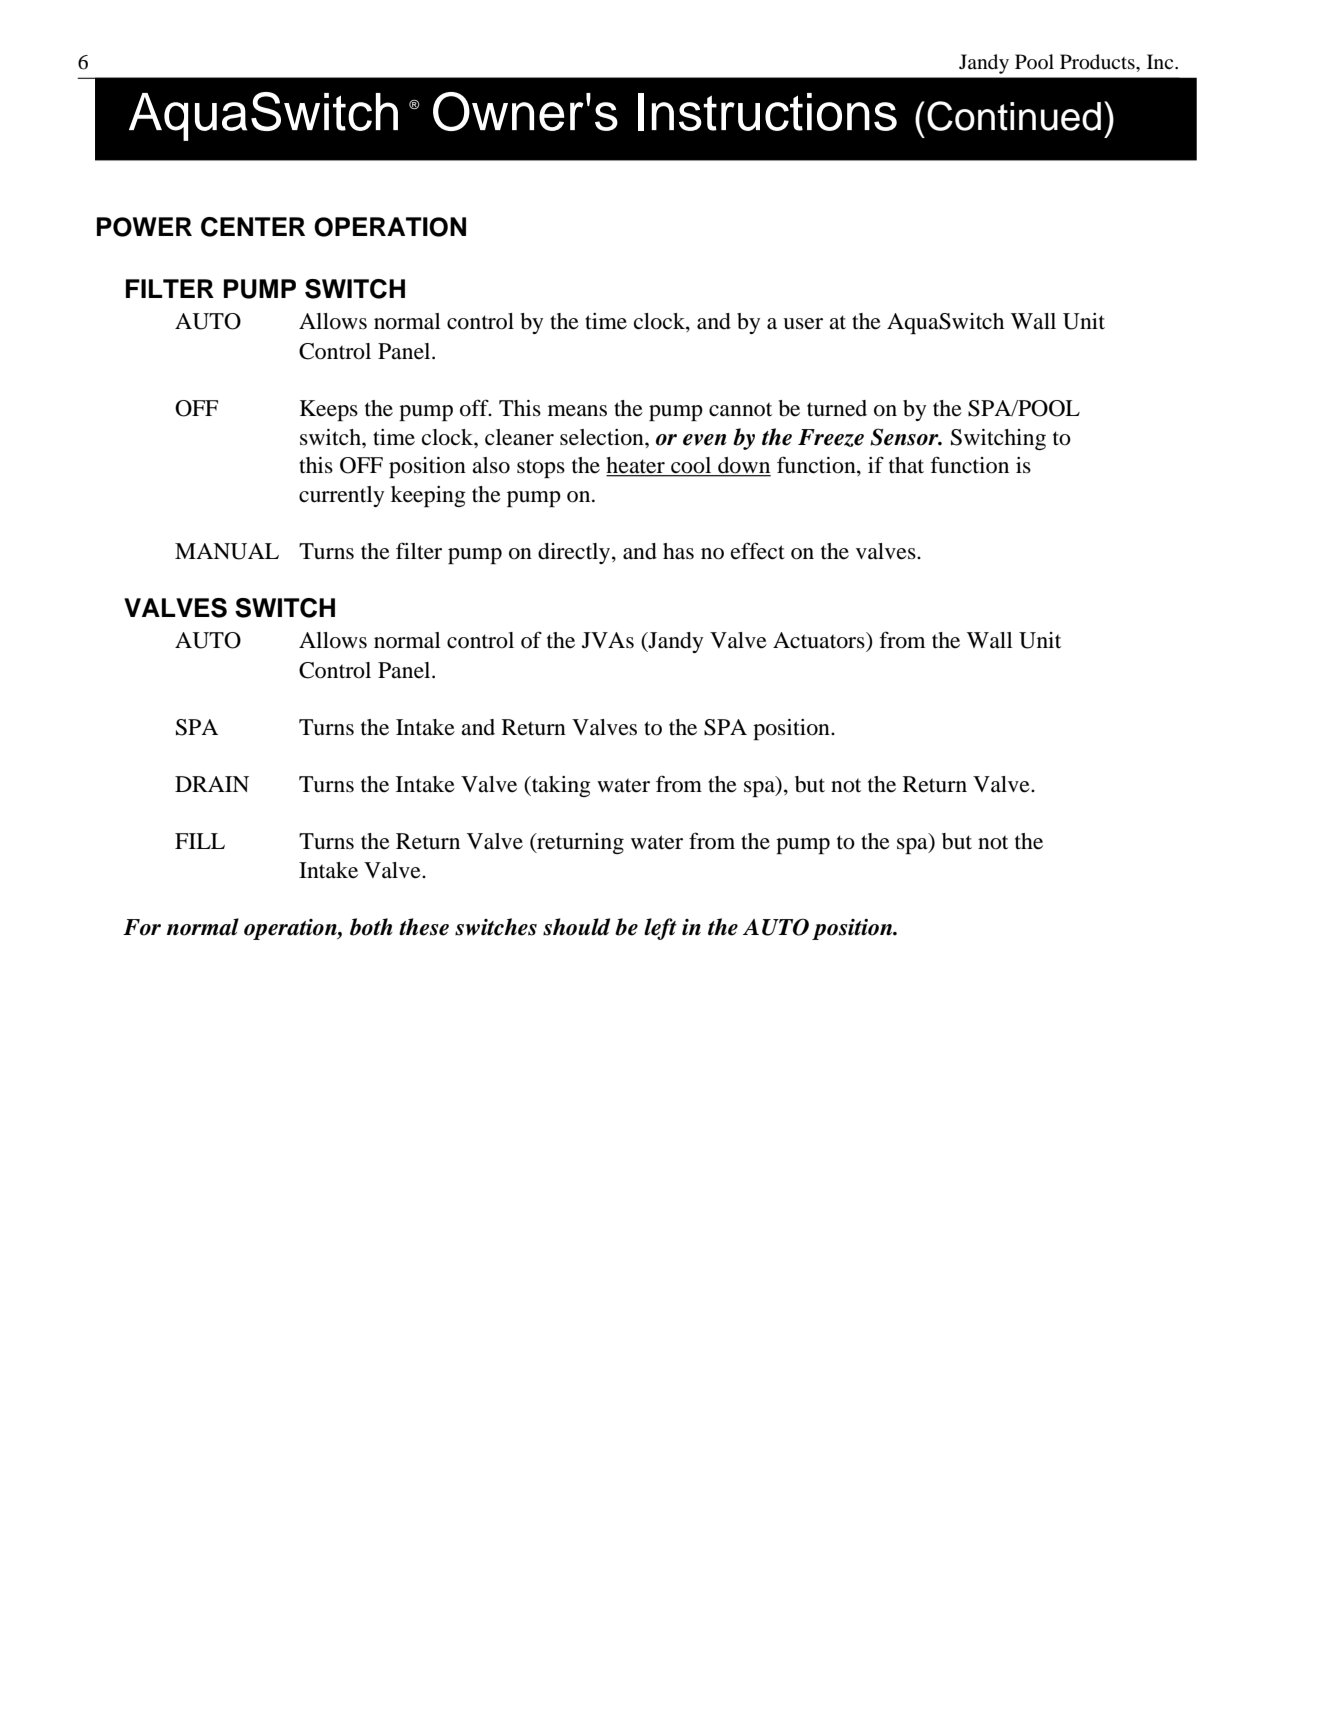  I want to click on both, so click(371, 927).
